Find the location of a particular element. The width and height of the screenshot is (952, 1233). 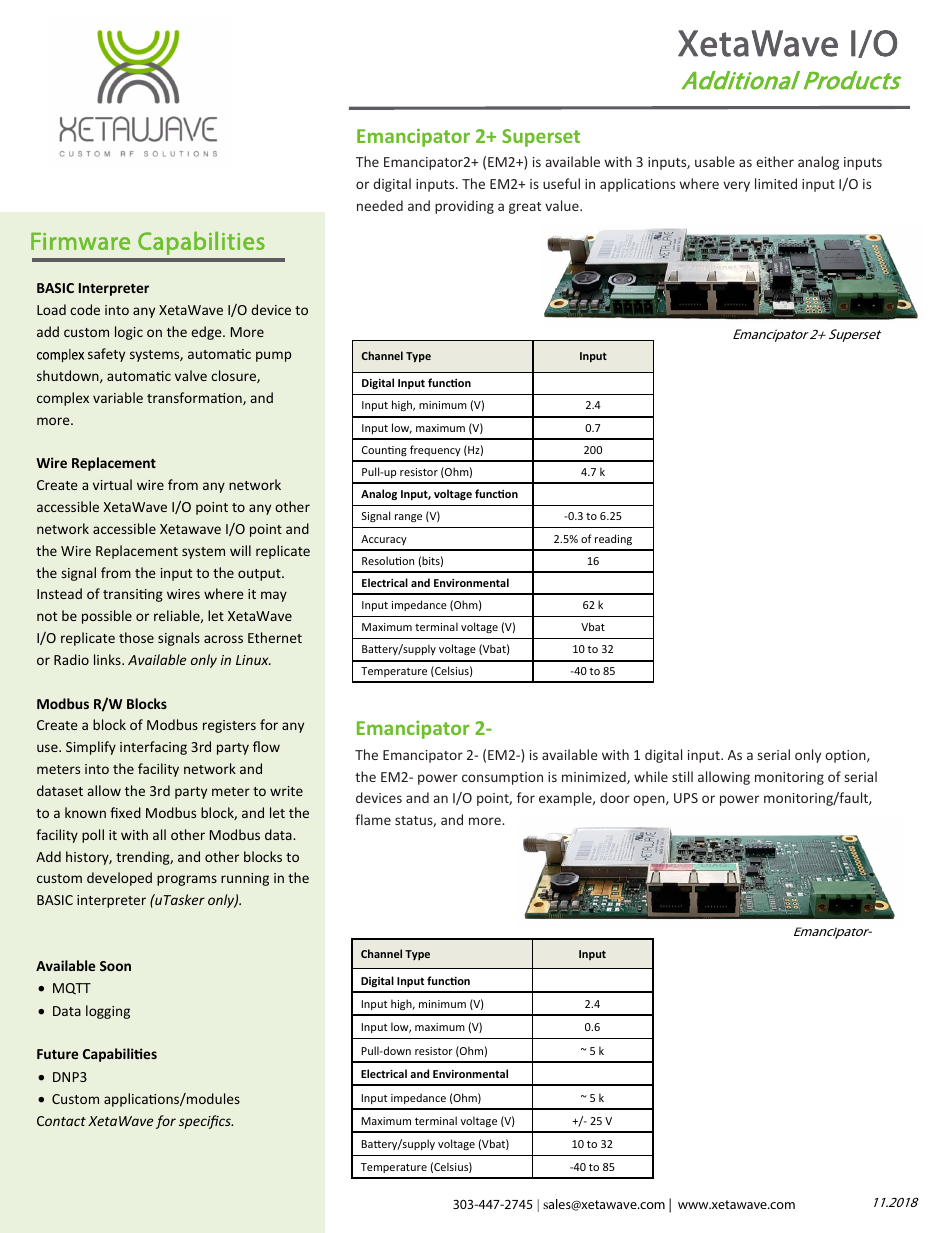

Contact is located at coordinates (61, 1121).
